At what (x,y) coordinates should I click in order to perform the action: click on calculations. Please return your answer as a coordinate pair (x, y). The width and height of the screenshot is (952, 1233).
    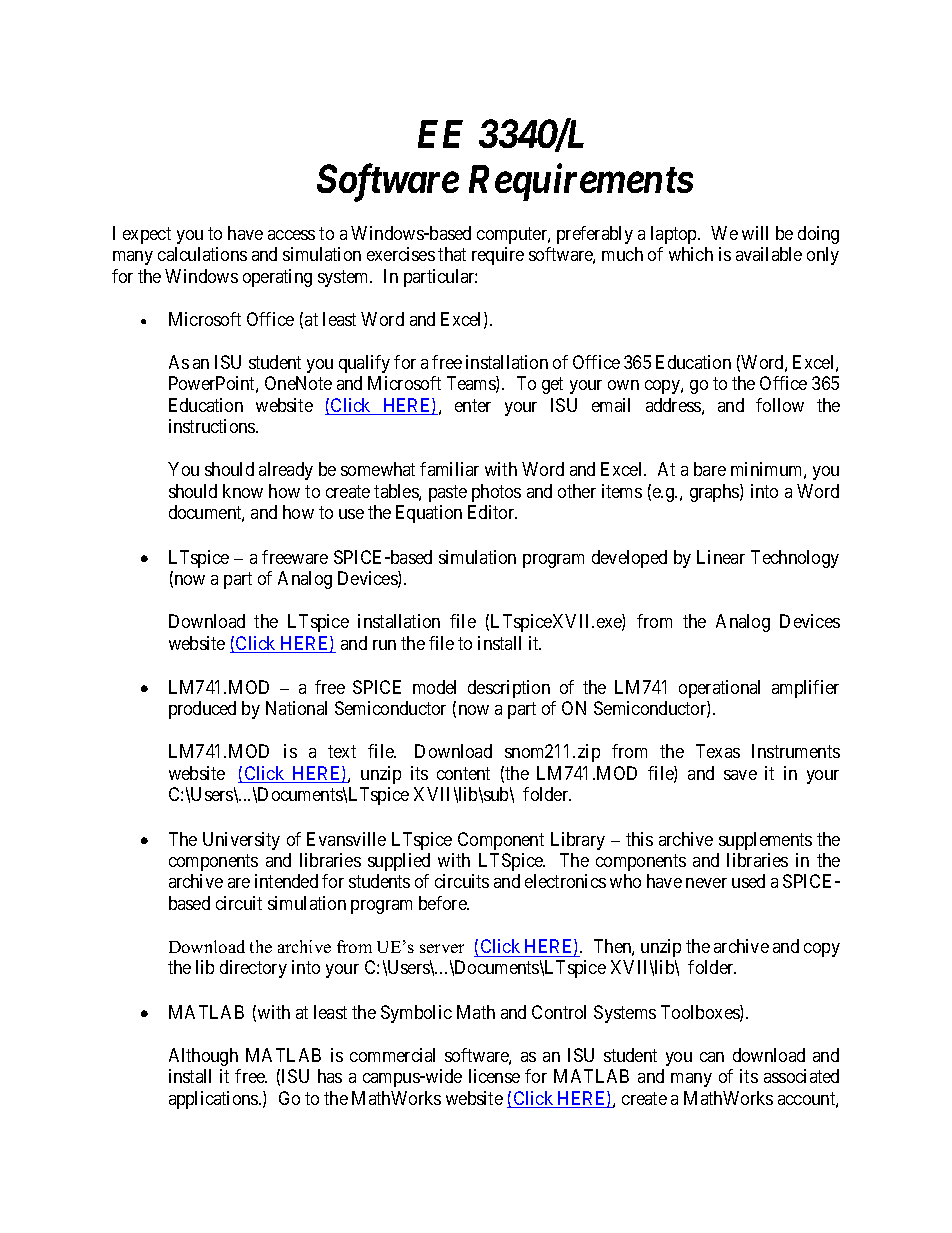
    Looking at the image, I should click on (202, 254).
